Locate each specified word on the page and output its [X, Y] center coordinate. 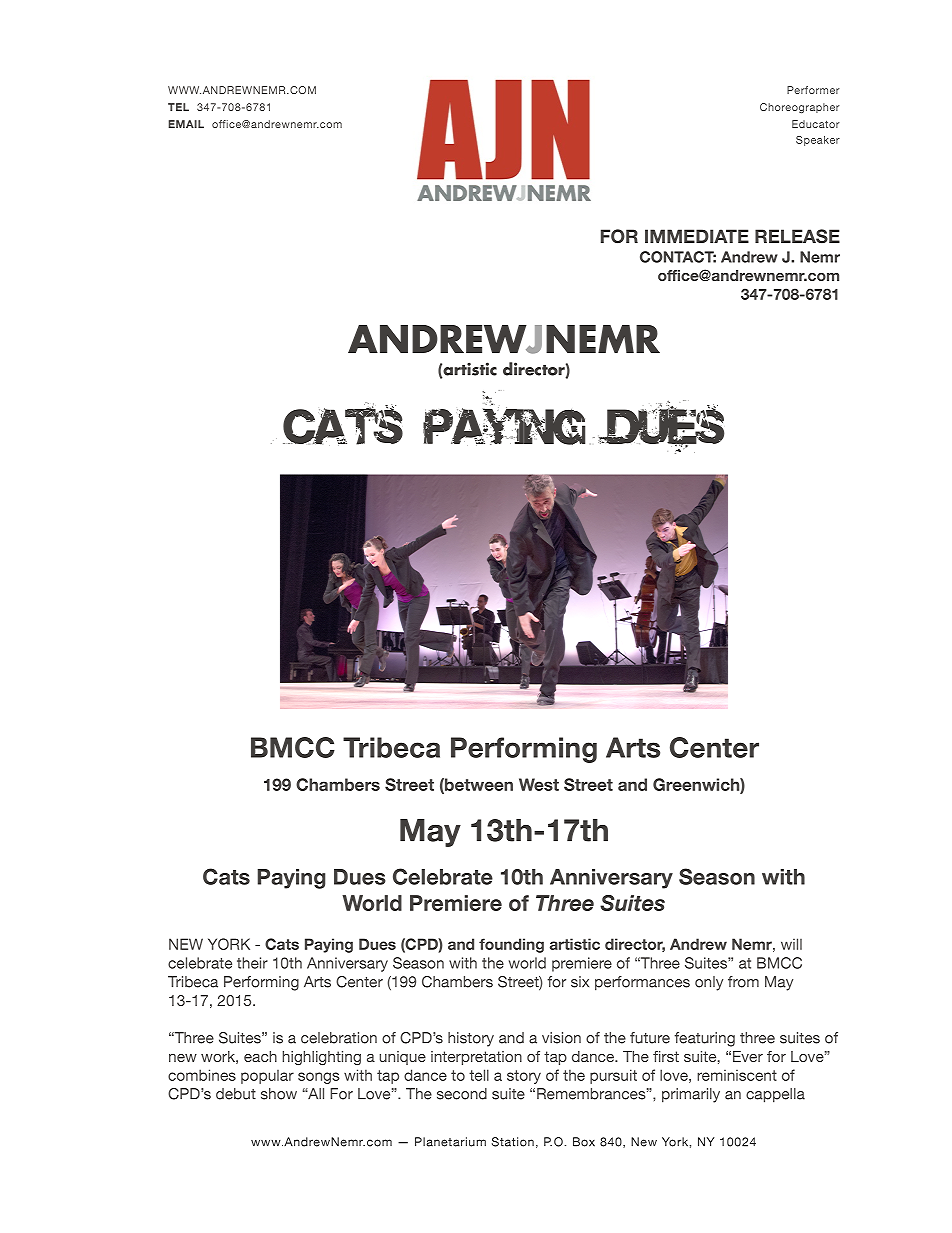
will [791, 944]
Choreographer [800, 108]
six [580, 982]
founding [511, 945]
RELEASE [797, 236]
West [539, 784]
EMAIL [186, 124]
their [252, 963]
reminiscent [737, 1075]
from [743, 982]
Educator [816, 124]
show [279, 1094]
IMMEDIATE [697, 236]
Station [513, 1142]
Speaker [818, 141]
